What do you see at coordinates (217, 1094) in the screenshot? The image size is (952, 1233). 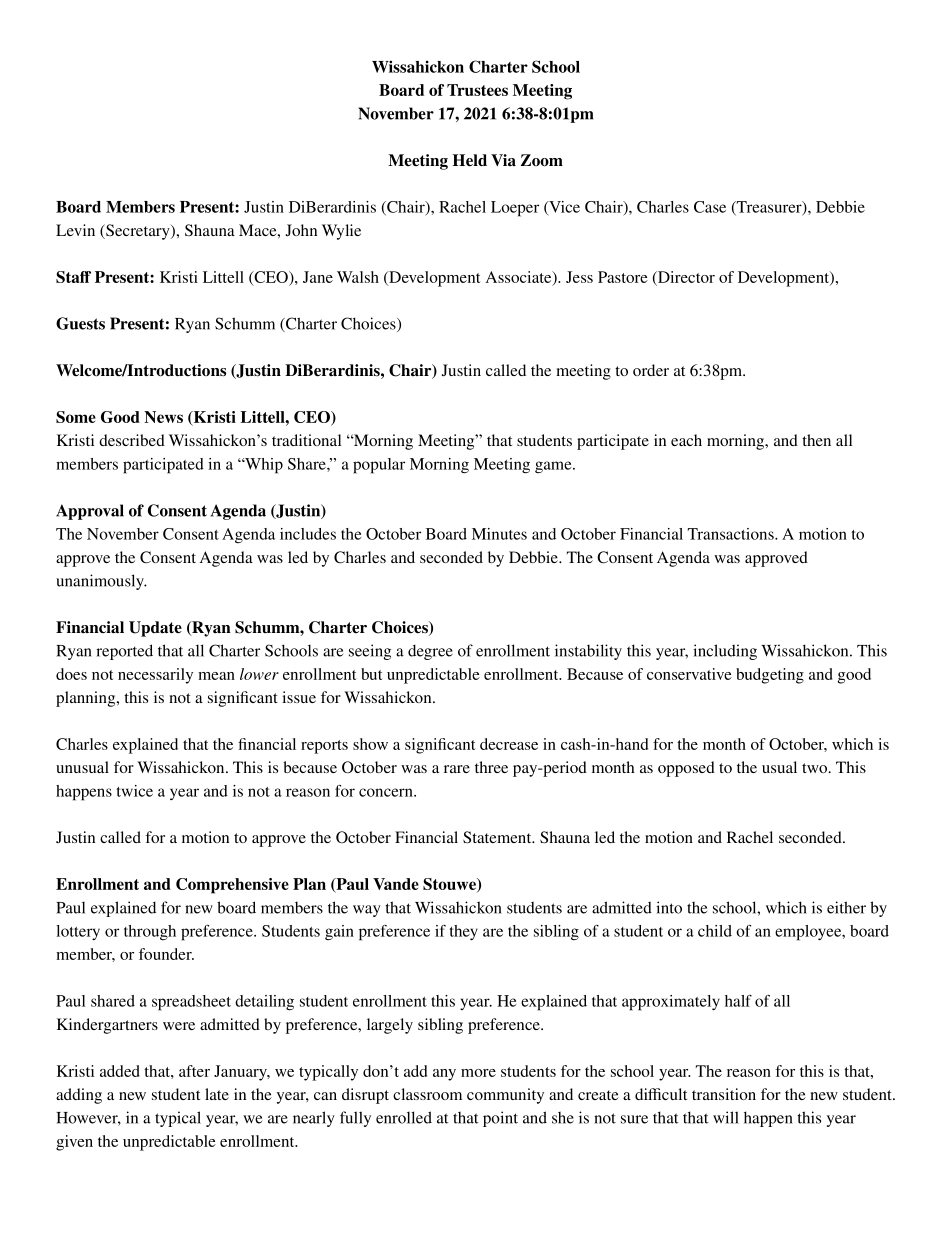 I see `late` at bounding box center [217, 1094].
